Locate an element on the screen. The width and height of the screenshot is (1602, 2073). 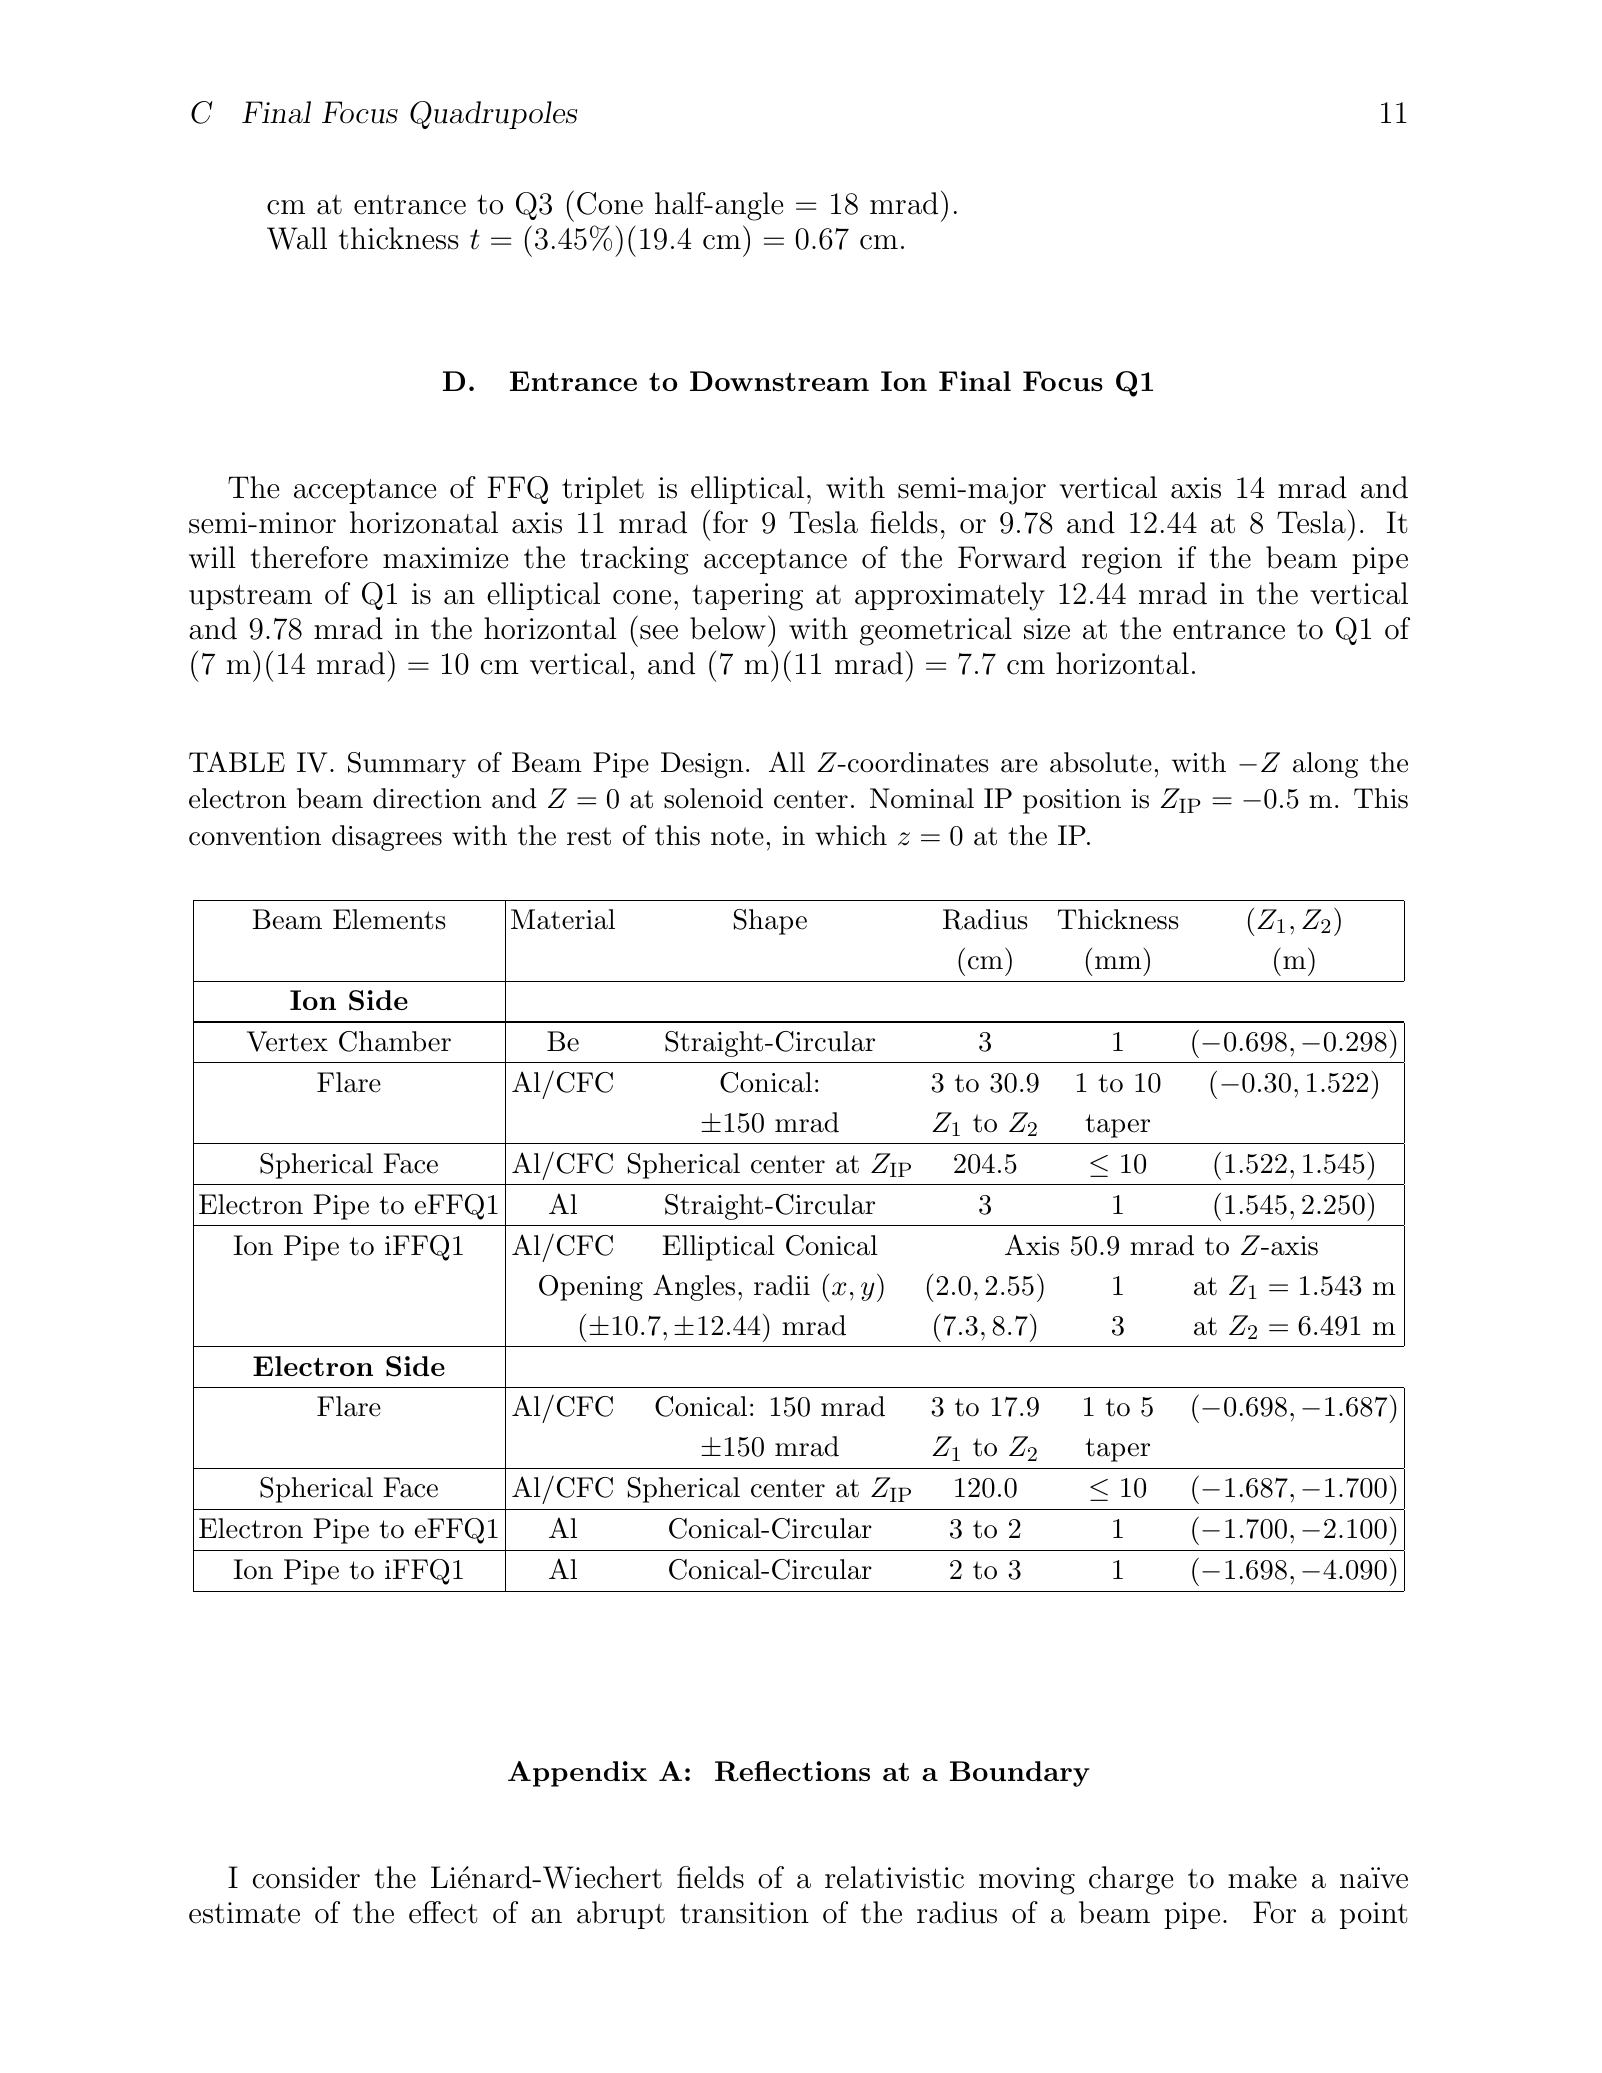
Elements is located at coordinates (389, 919).
